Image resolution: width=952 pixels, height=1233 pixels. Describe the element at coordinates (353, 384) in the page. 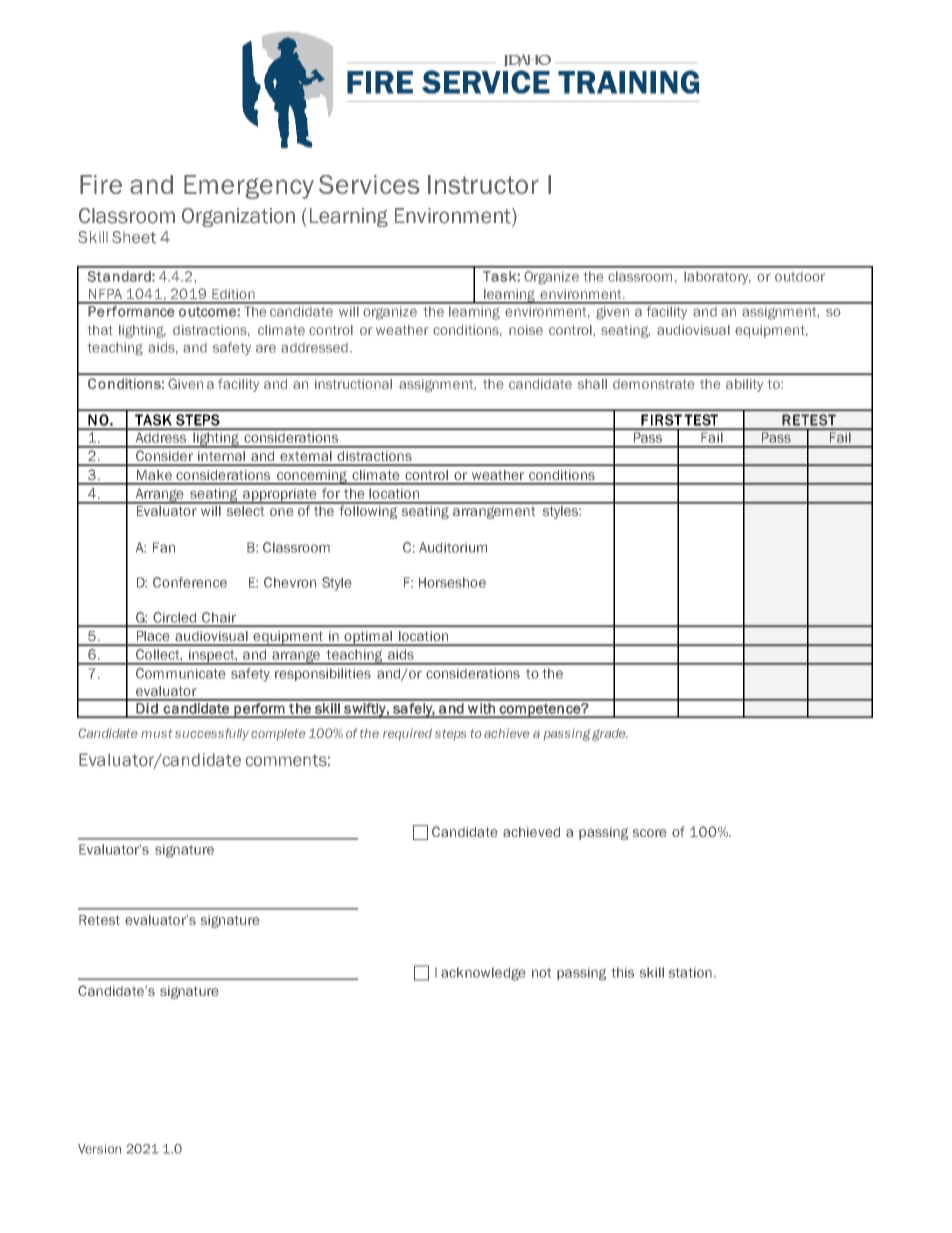

I see `instructional` at that location.
